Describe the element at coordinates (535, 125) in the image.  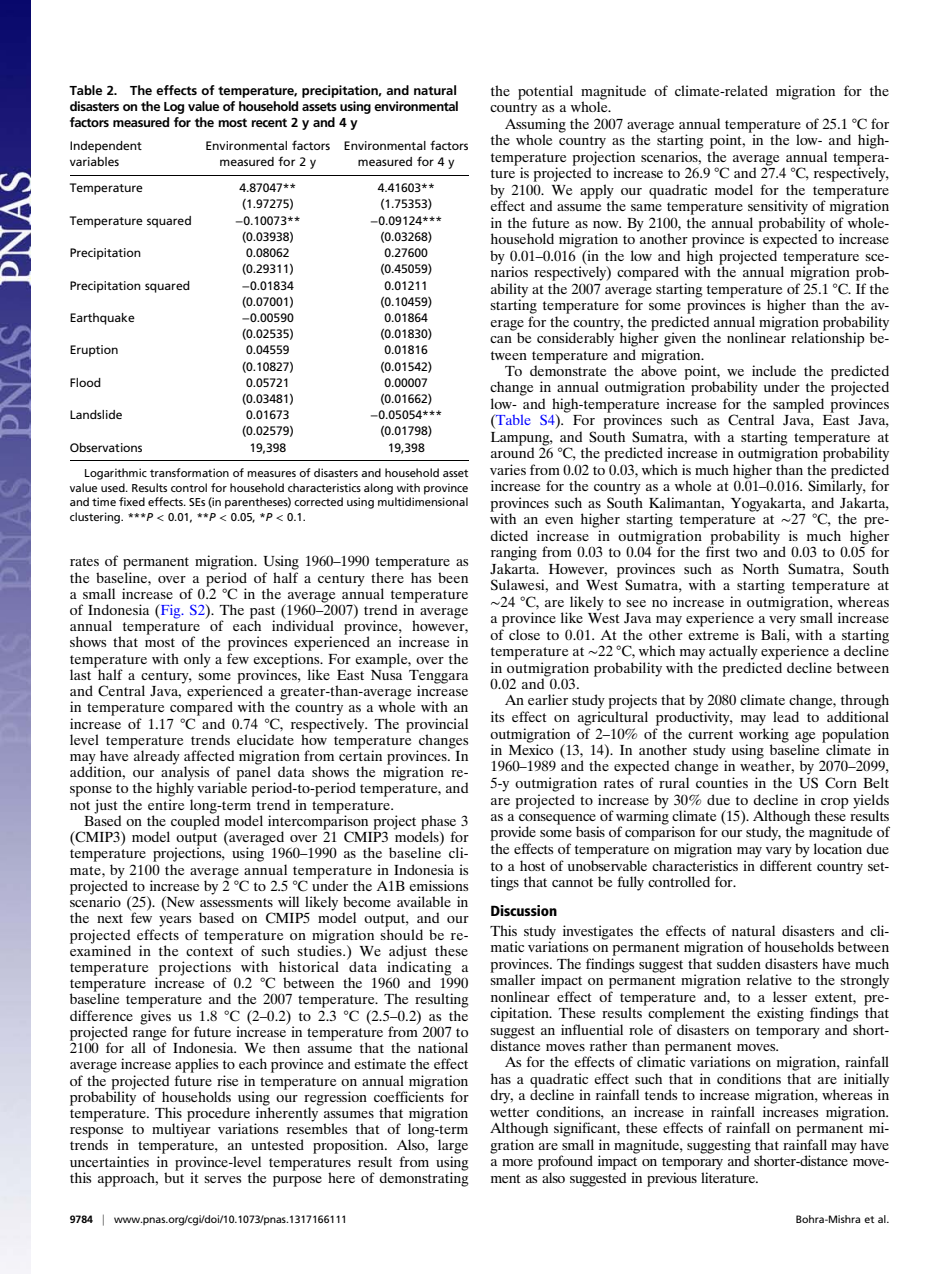
I see `Assuming` at that location.
